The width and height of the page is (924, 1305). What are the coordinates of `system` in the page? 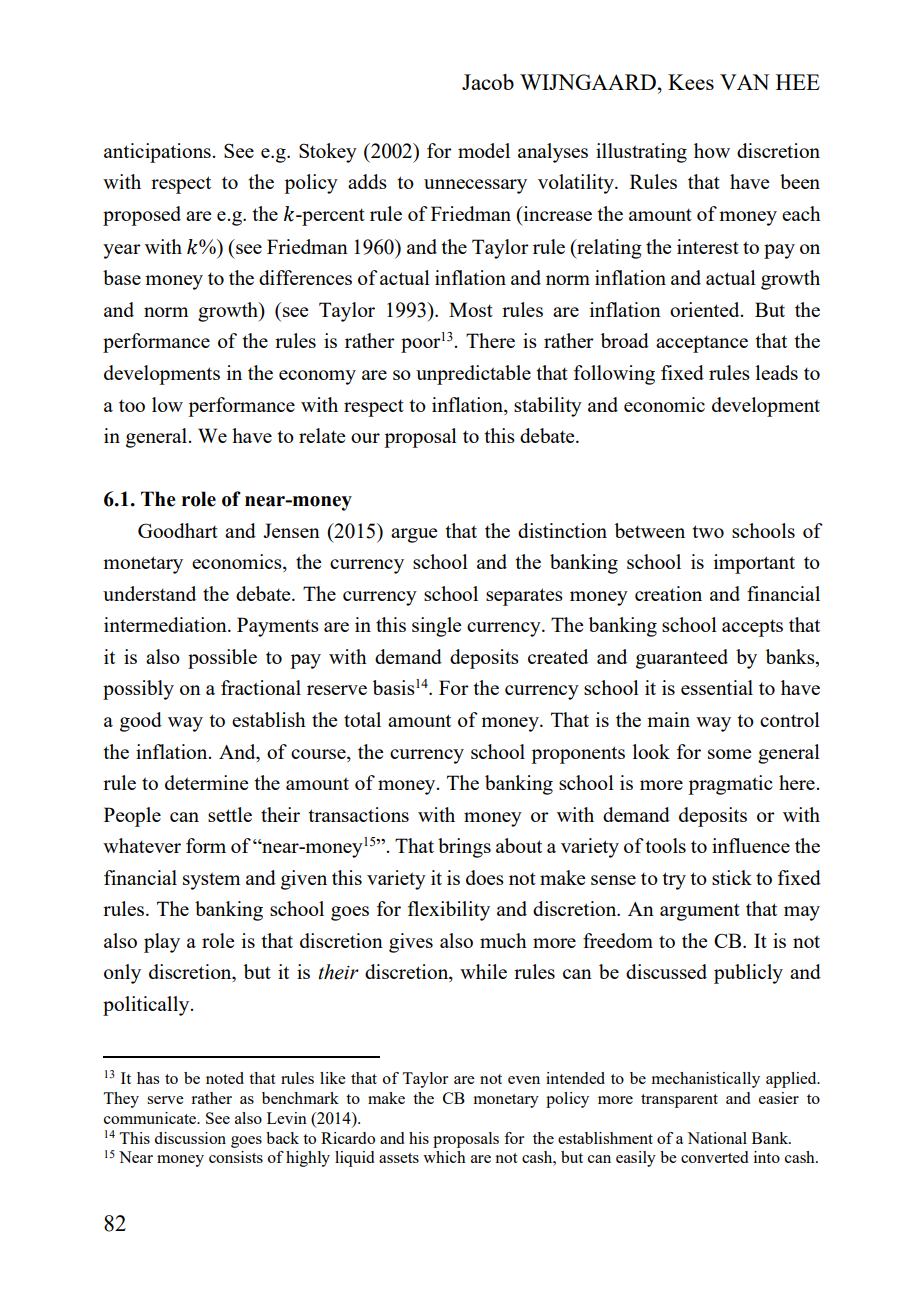 It's located at (211, 881).
